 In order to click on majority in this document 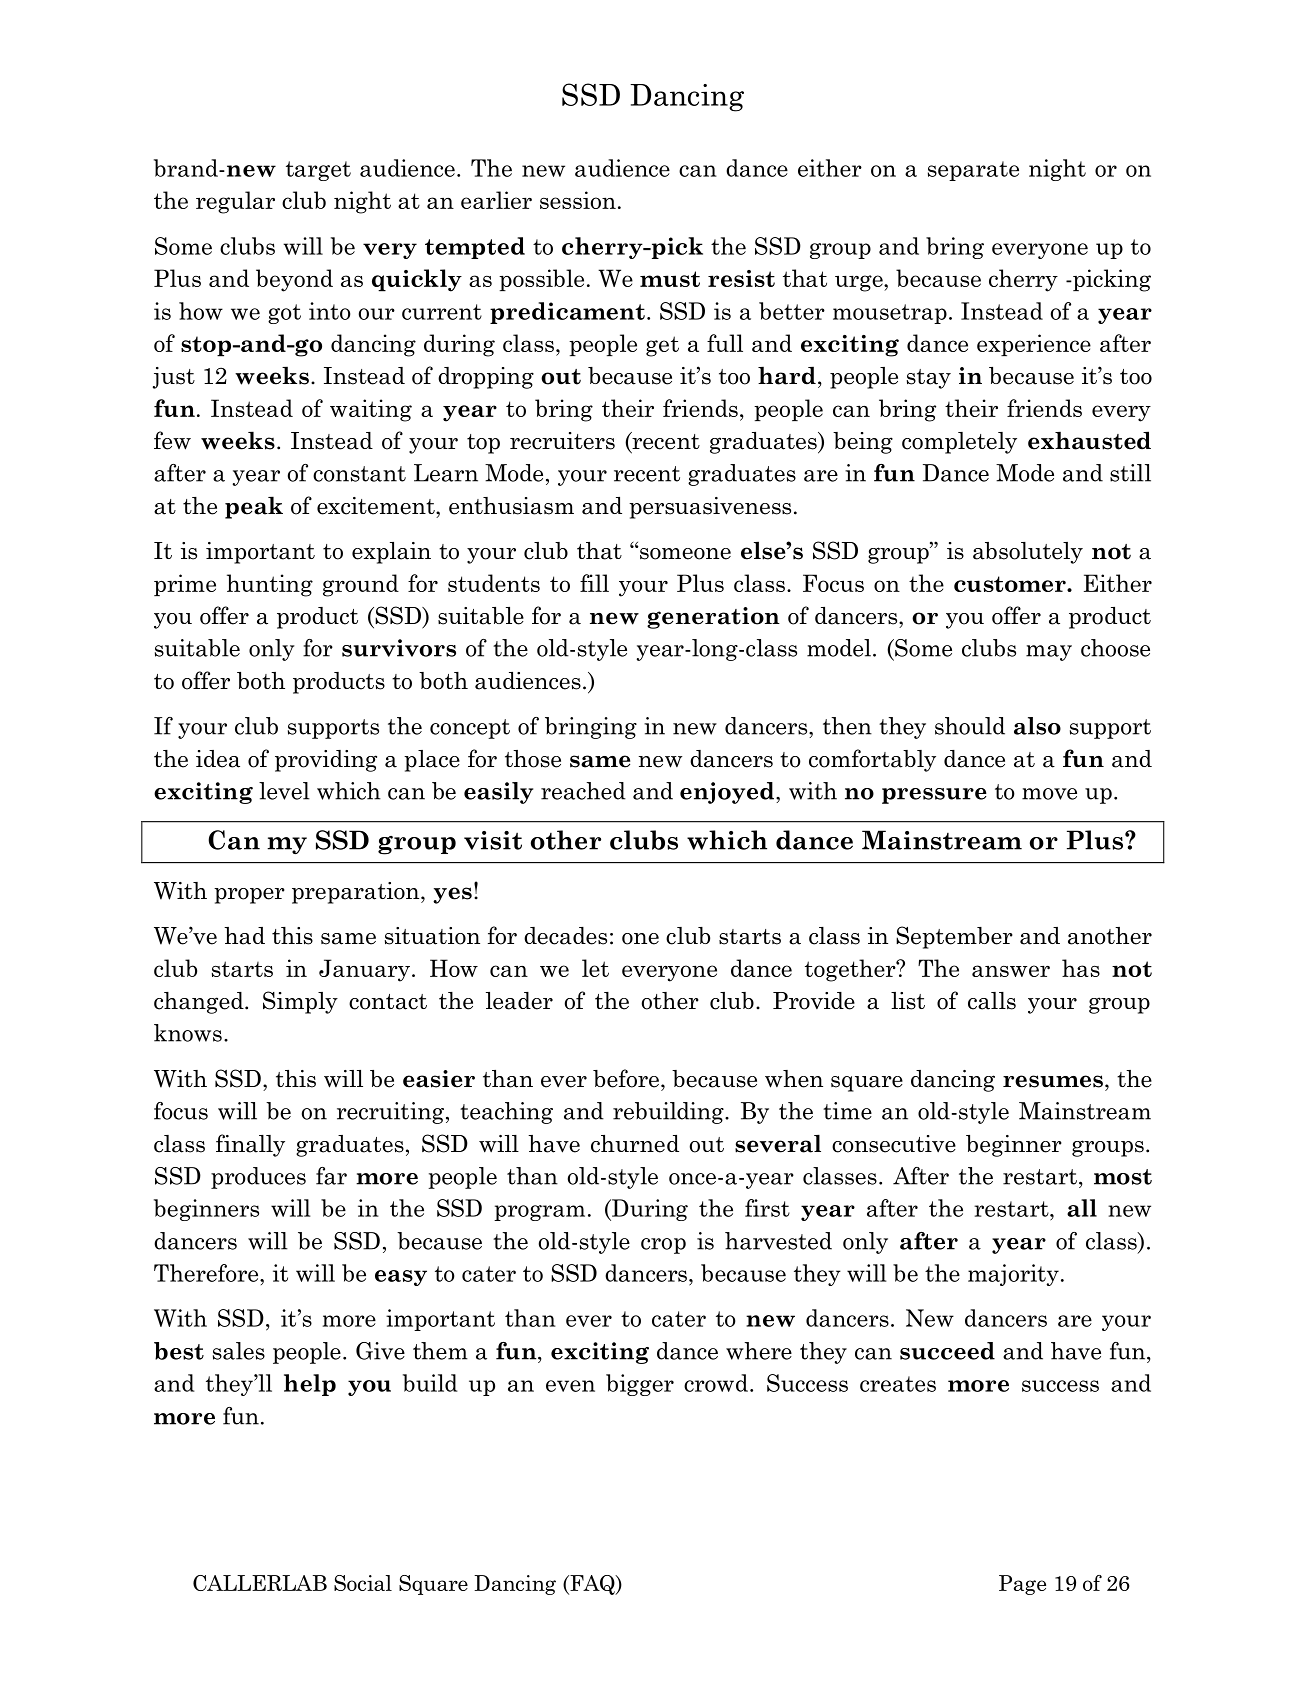, I will do `click(1013, 1275)`.
